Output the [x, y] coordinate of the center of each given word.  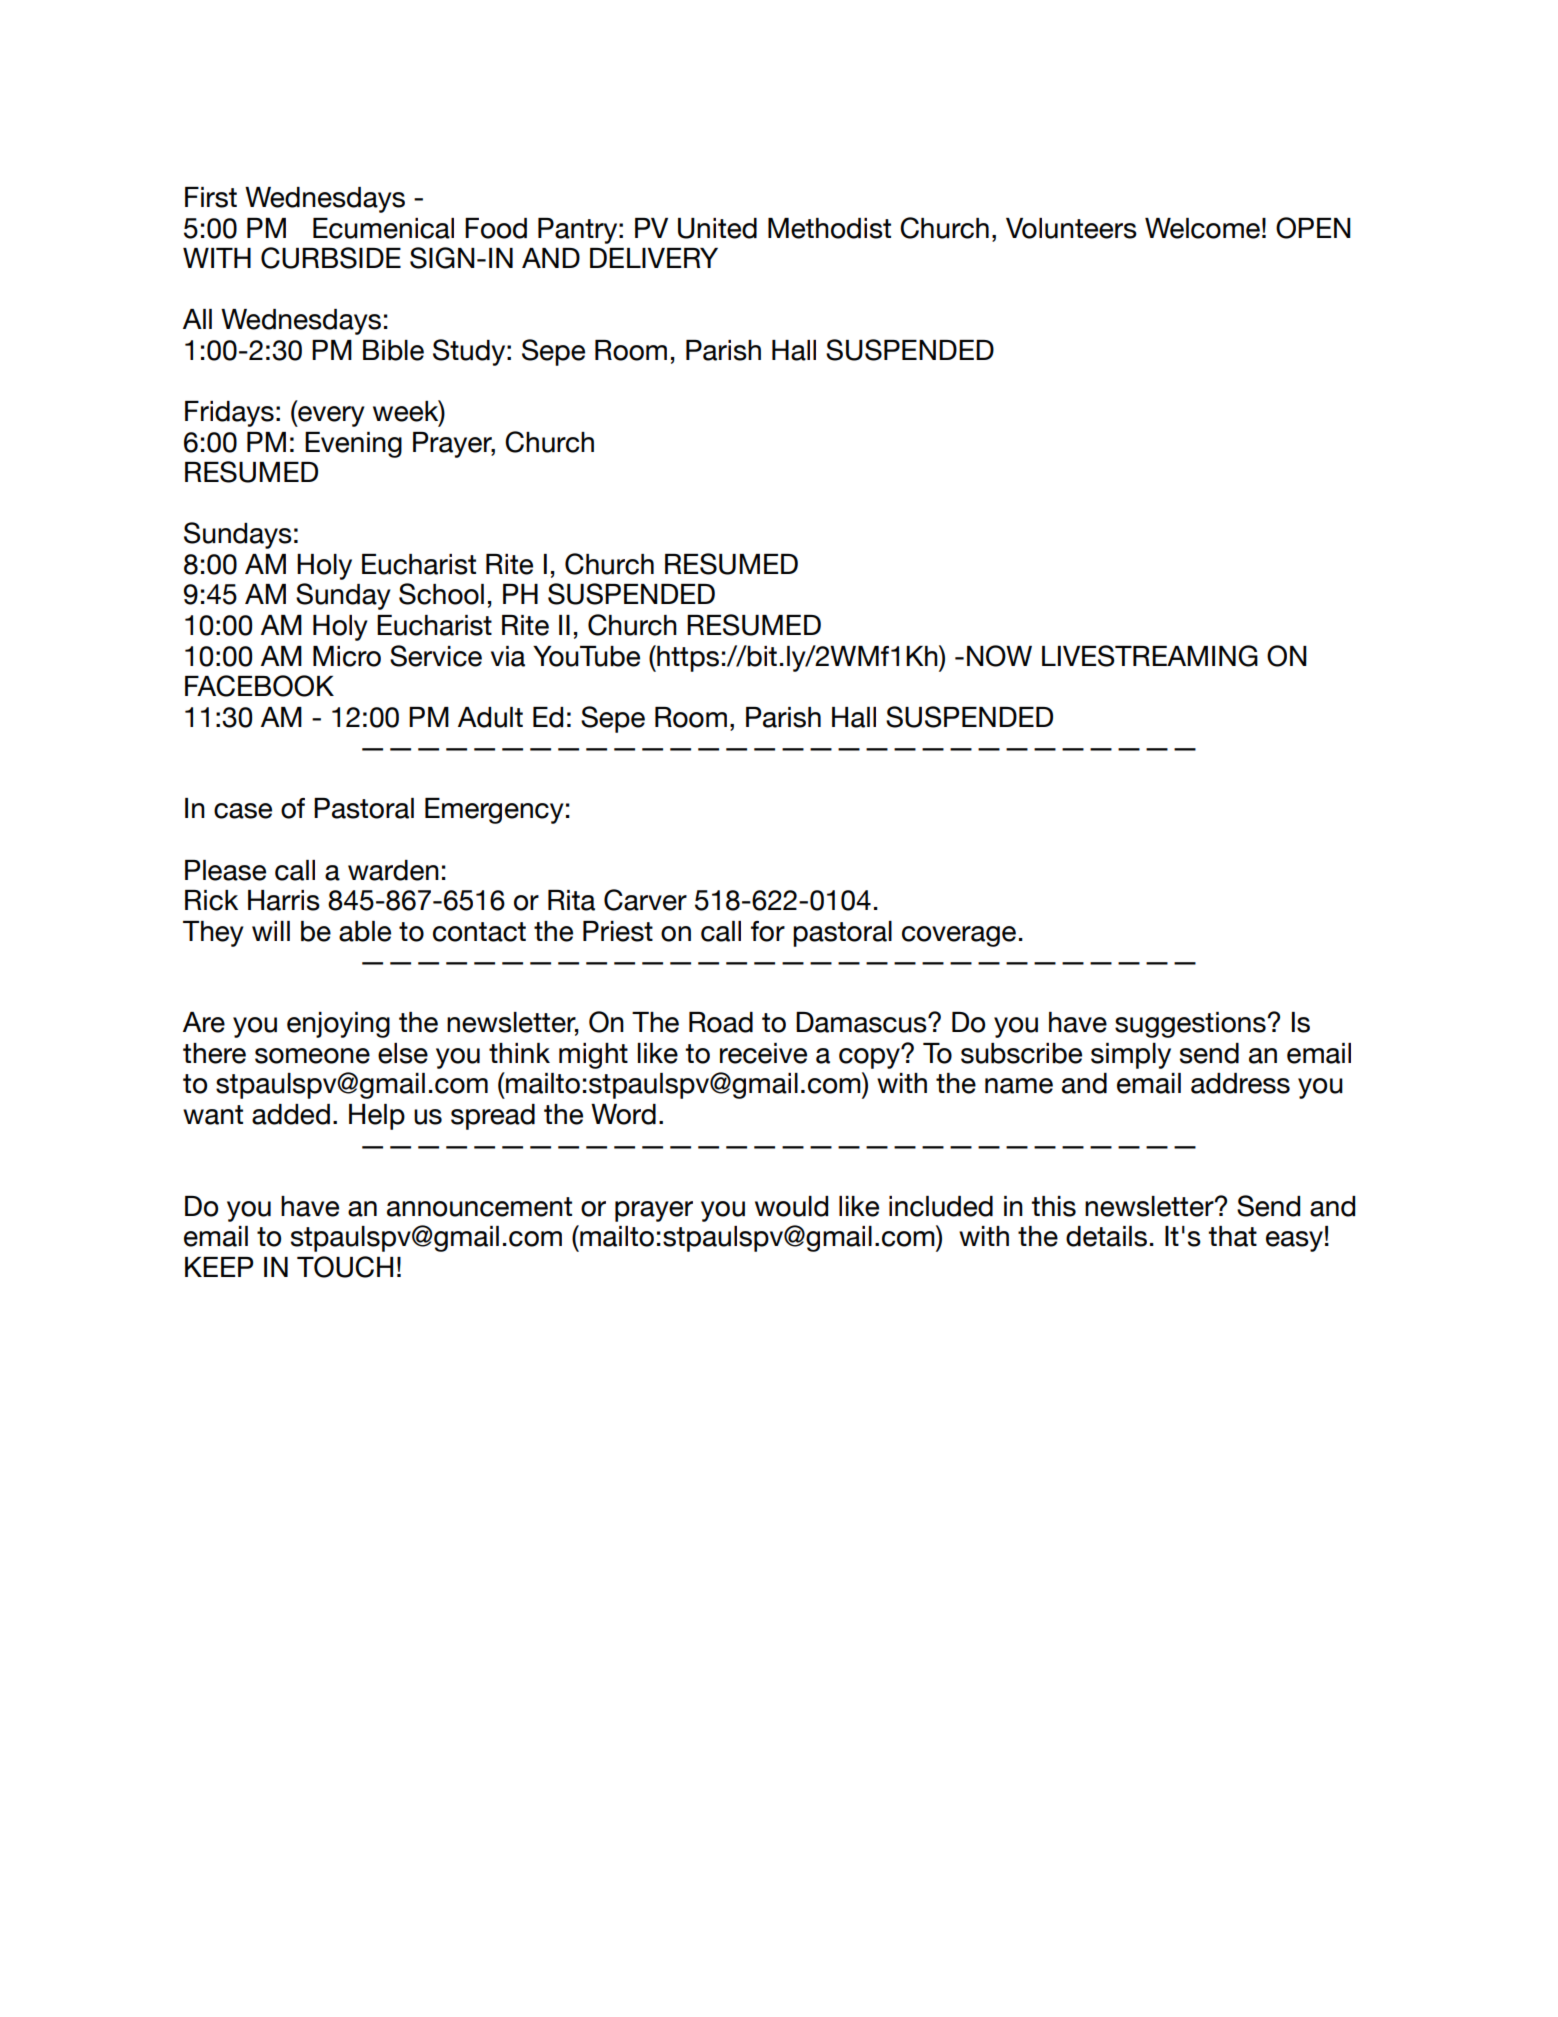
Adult [490, 717]
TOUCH [345, 1267]
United [717, 228]
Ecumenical [383, 228]
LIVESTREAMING [1150, 656]
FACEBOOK [259, 686]
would [791, 1206]
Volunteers [1071, 228]
